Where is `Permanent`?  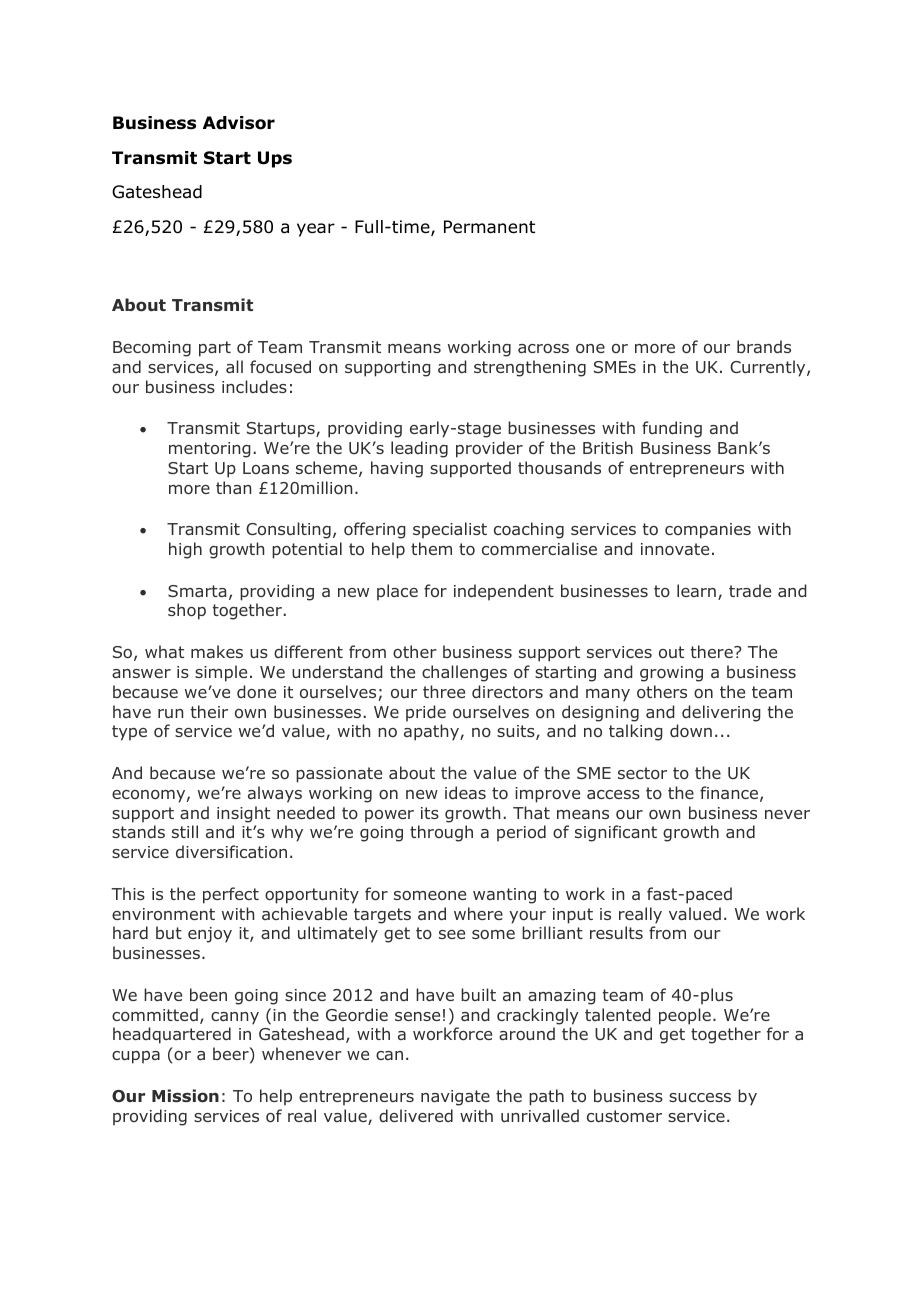 Permanent is located at coordinates (489, 227).
